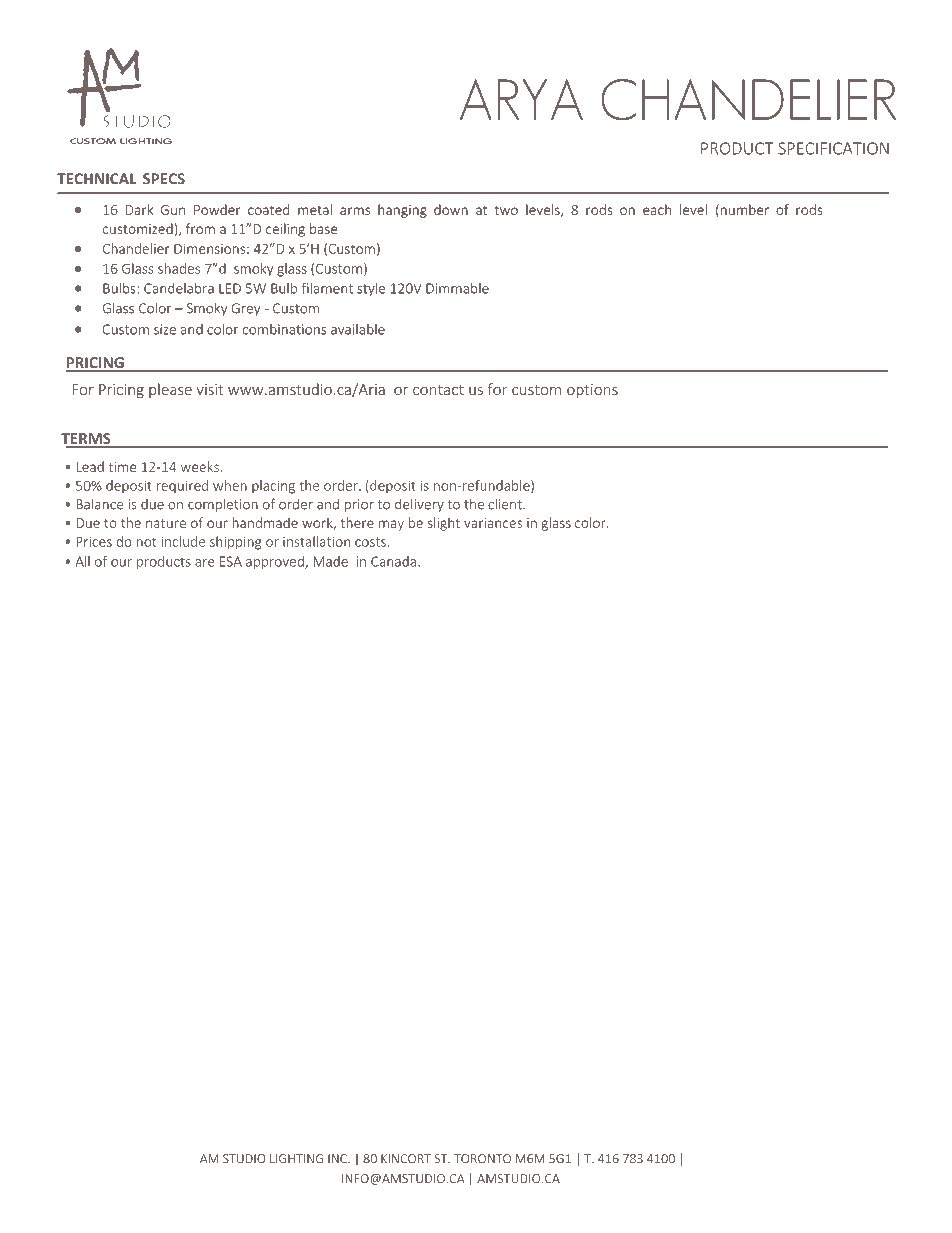 This document has width=952, height=1233. I want to click on Canada, so click(393, 561).
